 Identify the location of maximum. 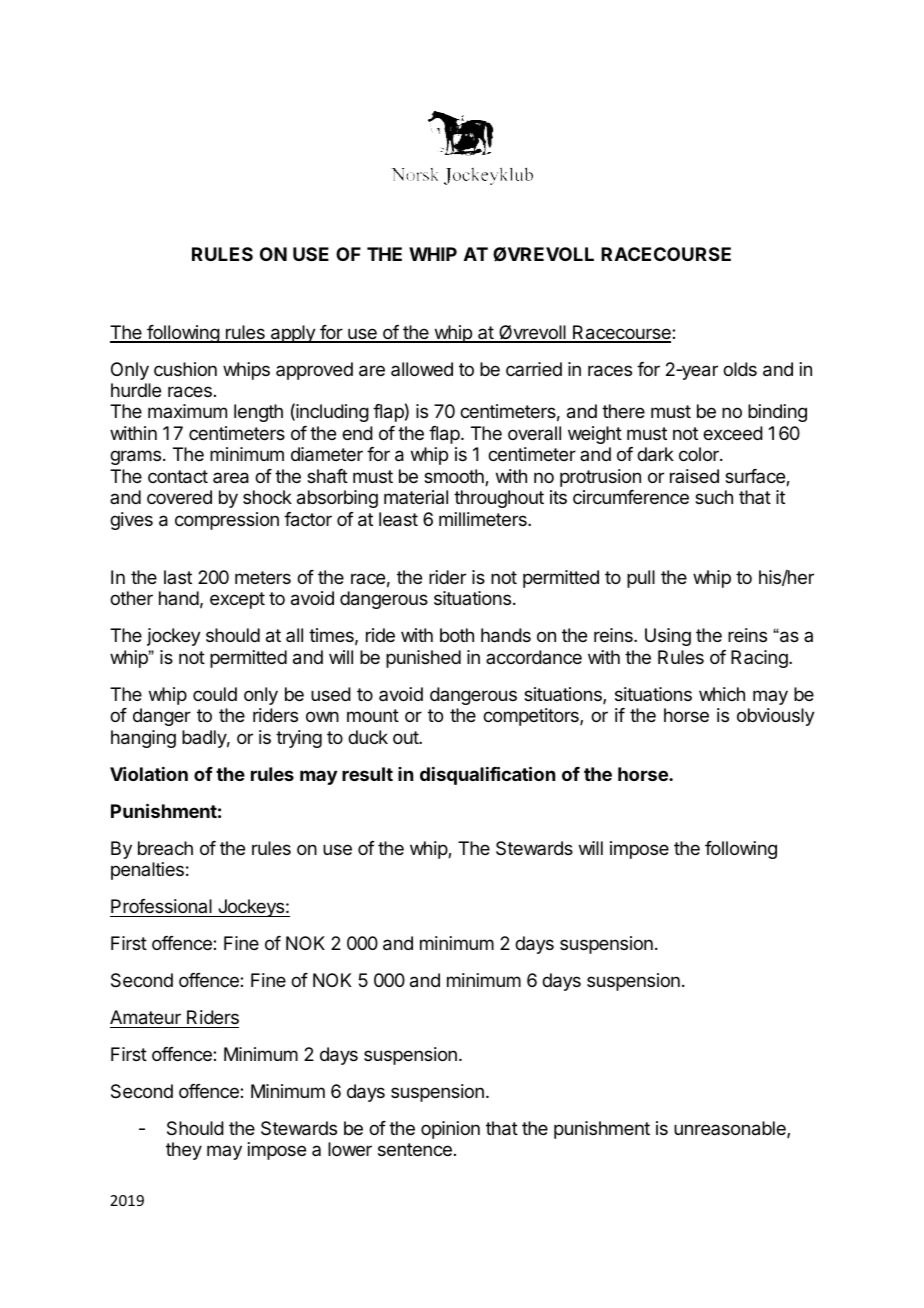
(187, 411).
